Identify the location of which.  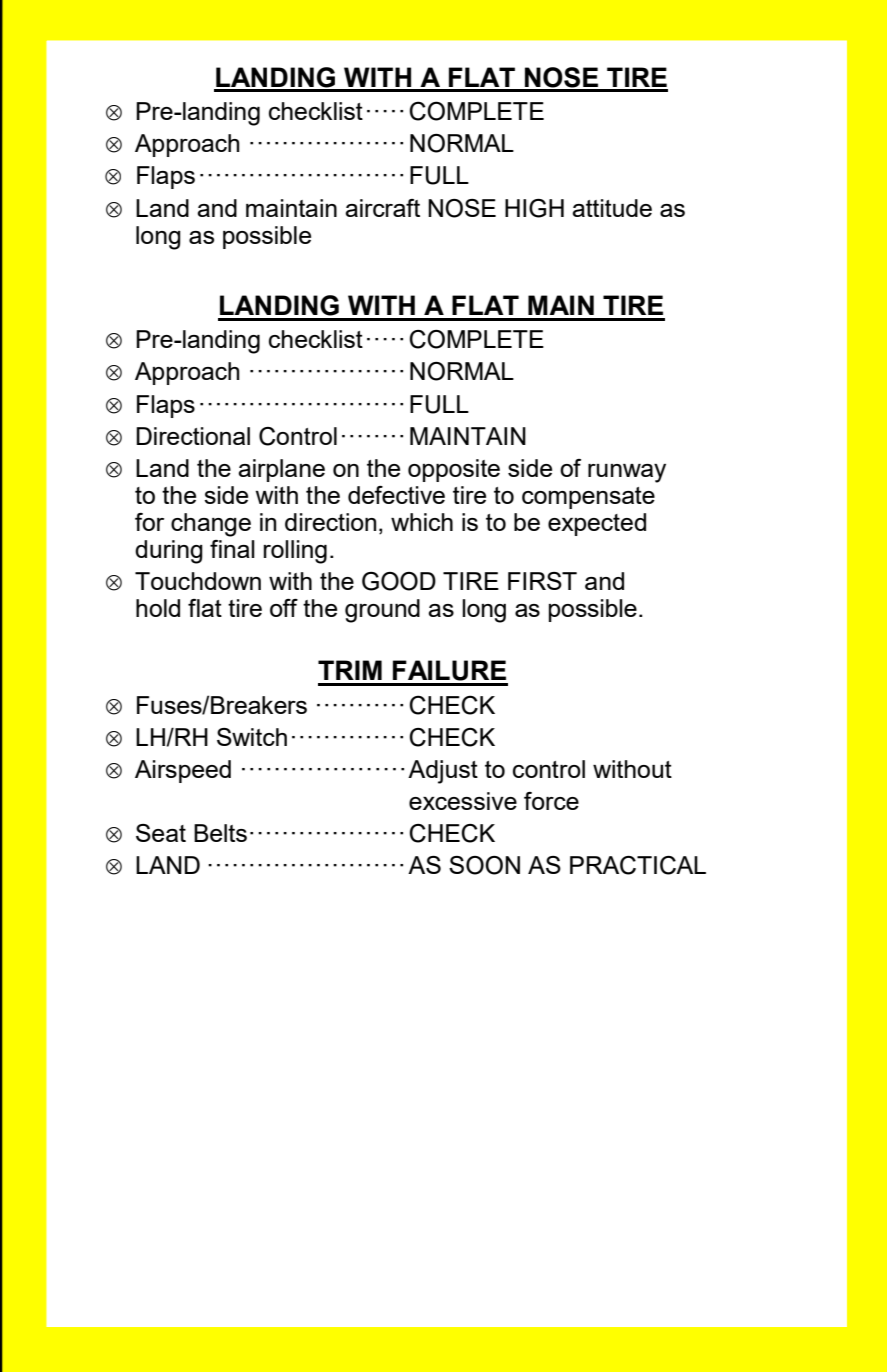
(422, 522).
